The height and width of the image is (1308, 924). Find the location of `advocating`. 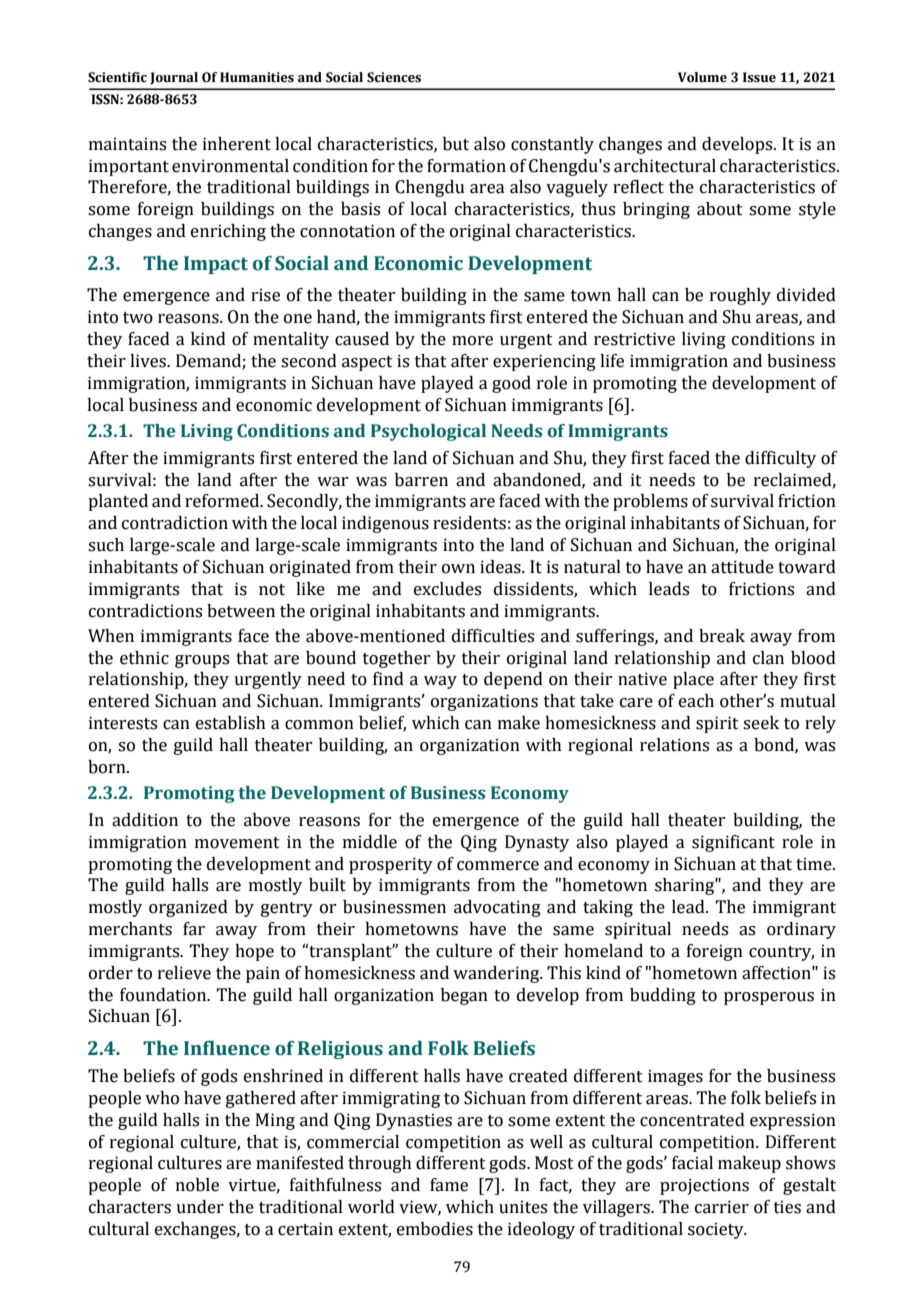

advocating is located at coordinates (497, 908).
